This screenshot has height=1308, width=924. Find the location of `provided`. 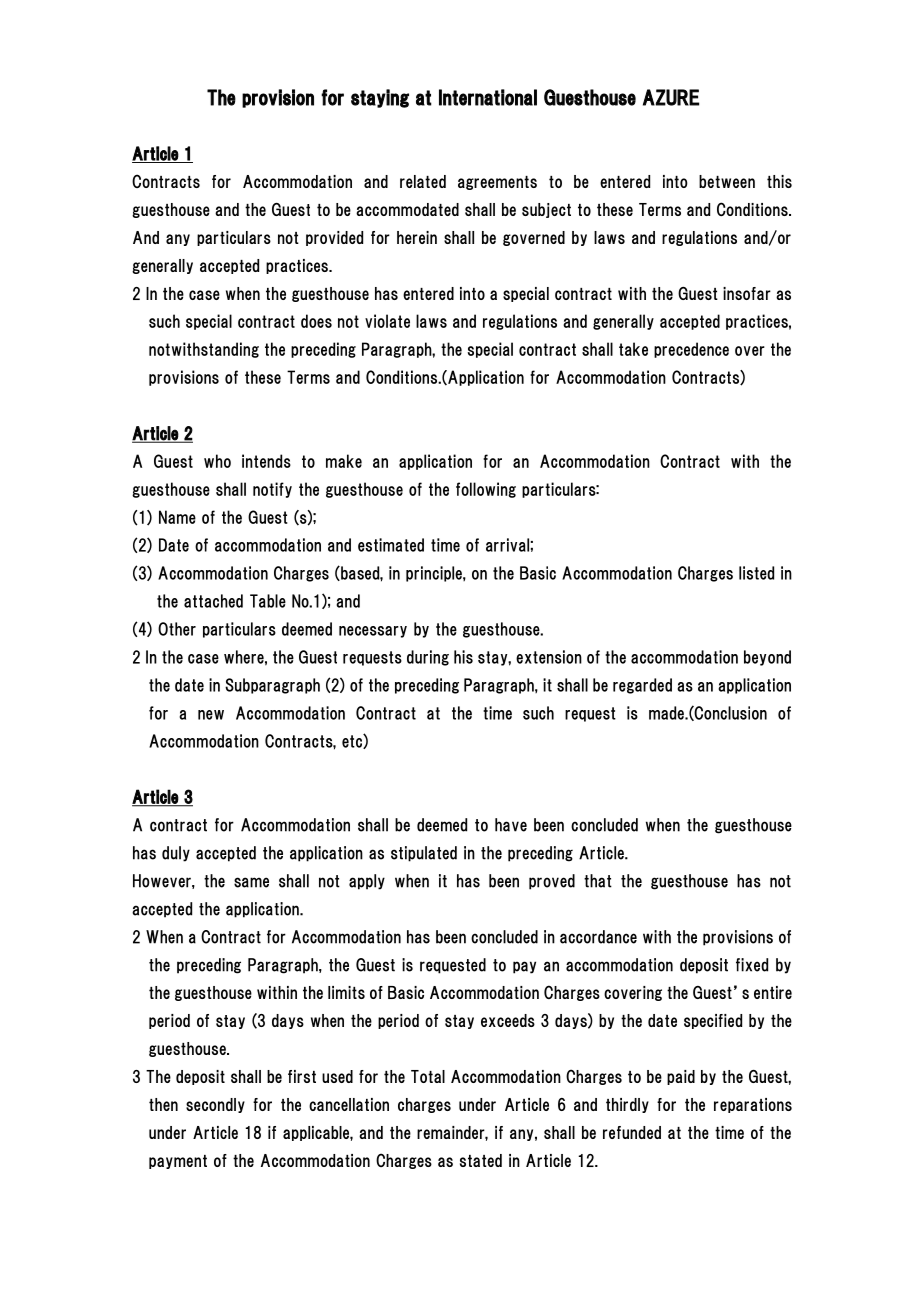

provided is located at coordinates (334, 238).
